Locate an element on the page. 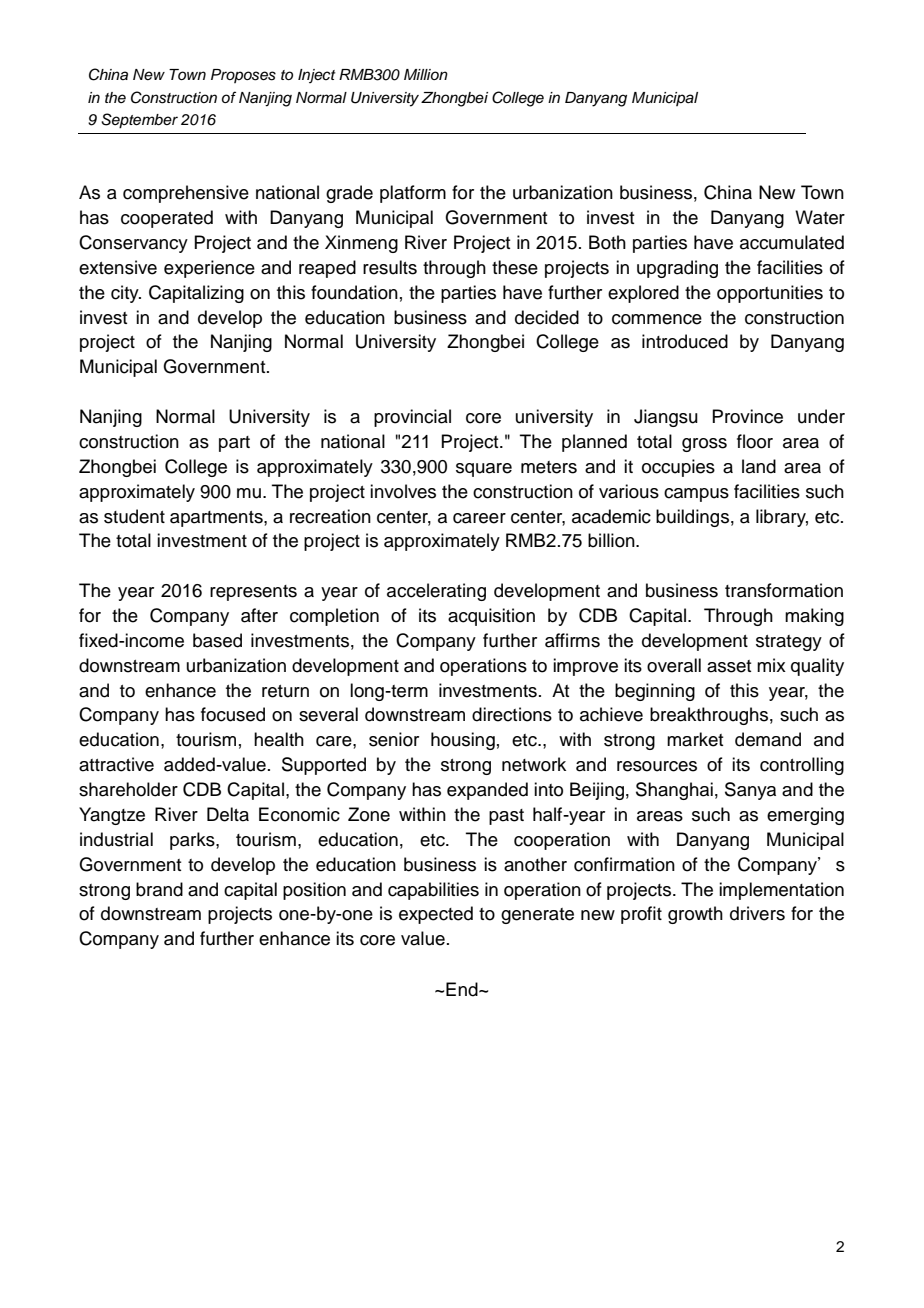 The image size is (924, 1308). campus is located at coordinates (696, 495).
